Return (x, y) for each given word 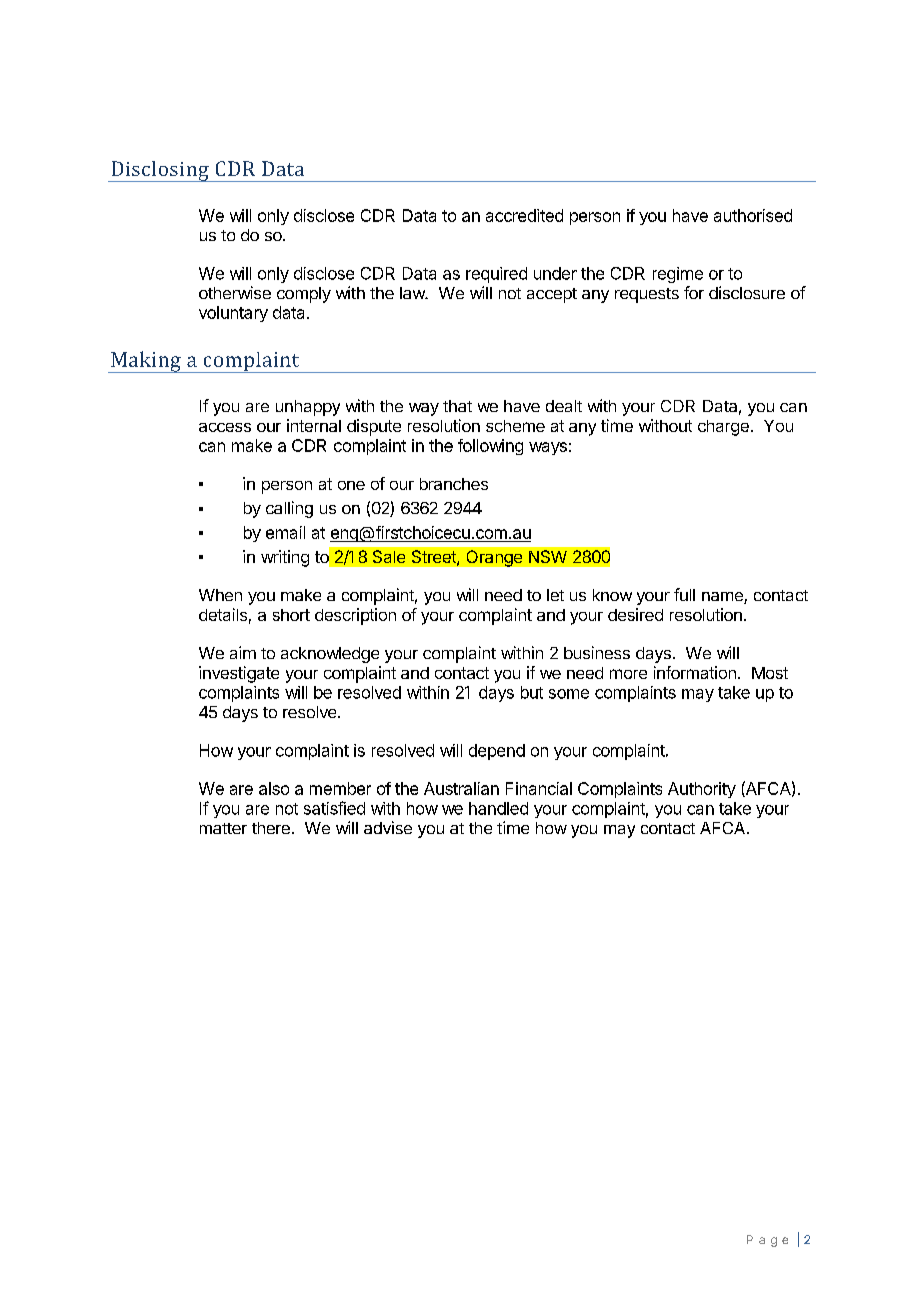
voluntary (233, 314)
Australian (461, 788)
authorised (753, 215)
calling (289, 509)
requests (647, 295)
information (695, 672)
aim (243, 652)
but (532, 692)
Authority (702, 790)
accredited (524, 215)
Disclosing (160, 171)
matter (223, 828)
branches (454, 484)
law (413, 293)
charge (723, 428)
